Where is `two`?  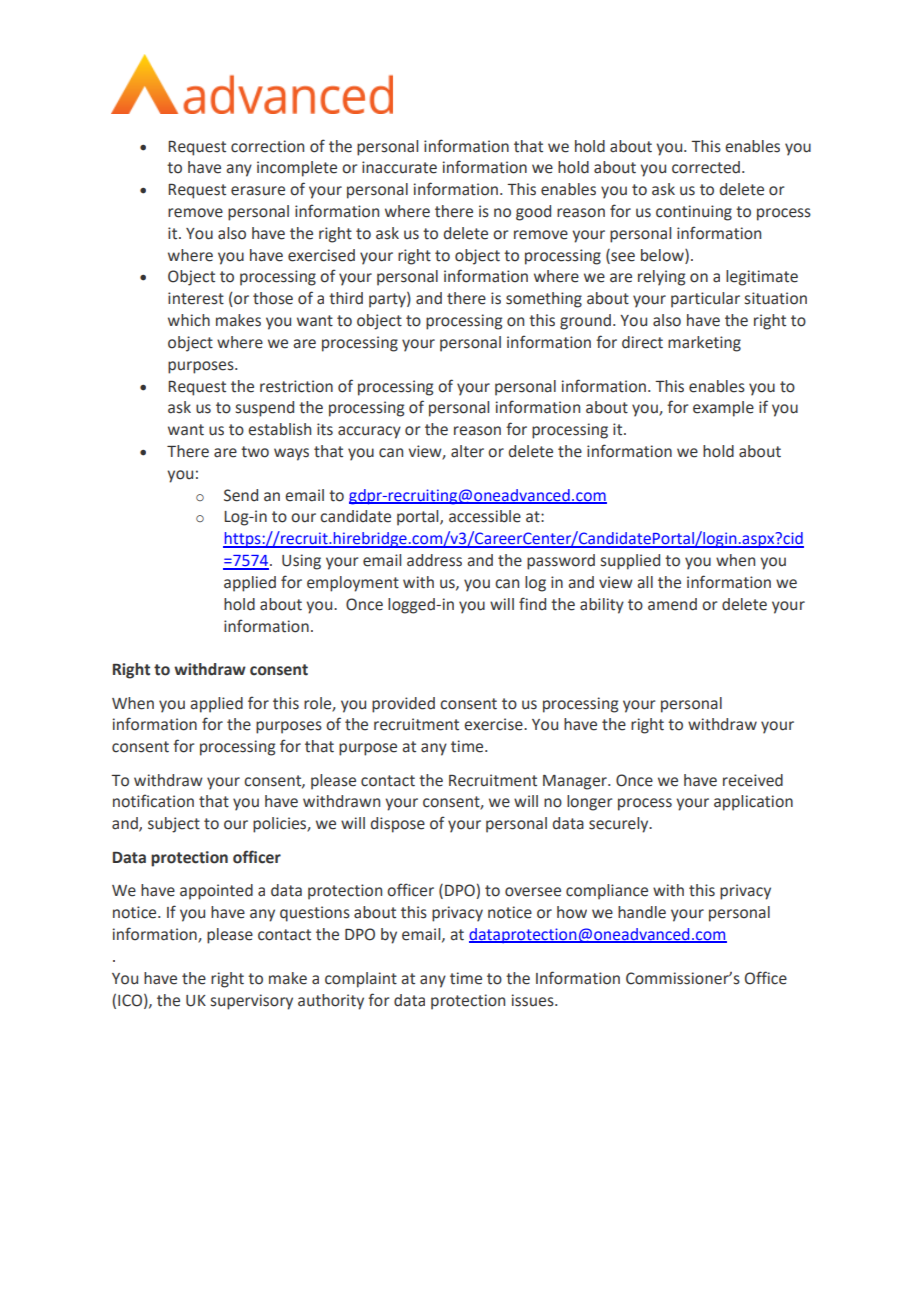
two is located at coordinates (255, 452).
